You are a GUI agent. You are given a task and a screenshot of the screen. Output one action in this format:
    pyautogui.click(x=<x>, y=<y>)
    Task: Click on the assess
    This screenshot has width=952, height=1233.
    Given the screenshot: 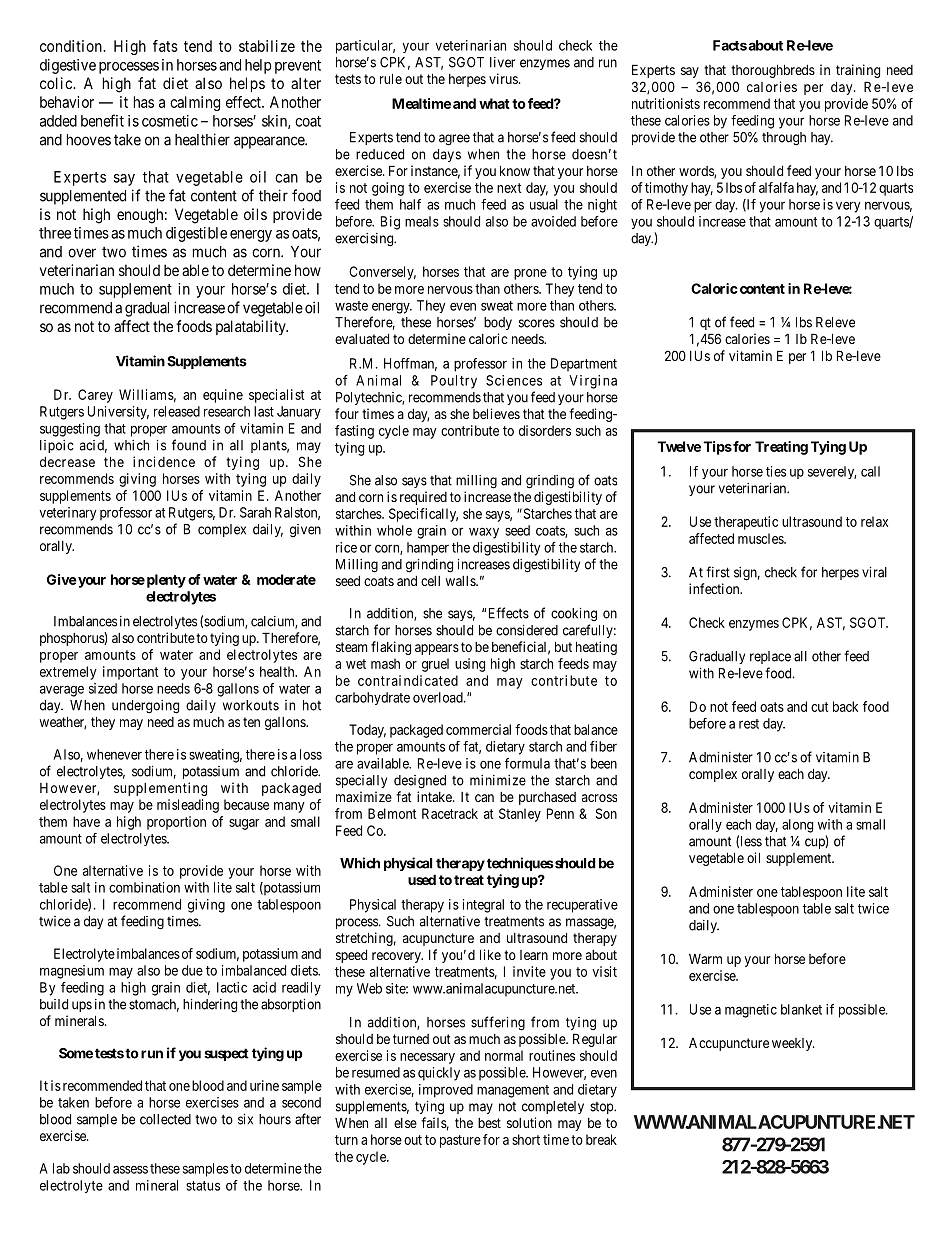 What is the action you would take?
    pyautogui.click(x=130, y=1169)
